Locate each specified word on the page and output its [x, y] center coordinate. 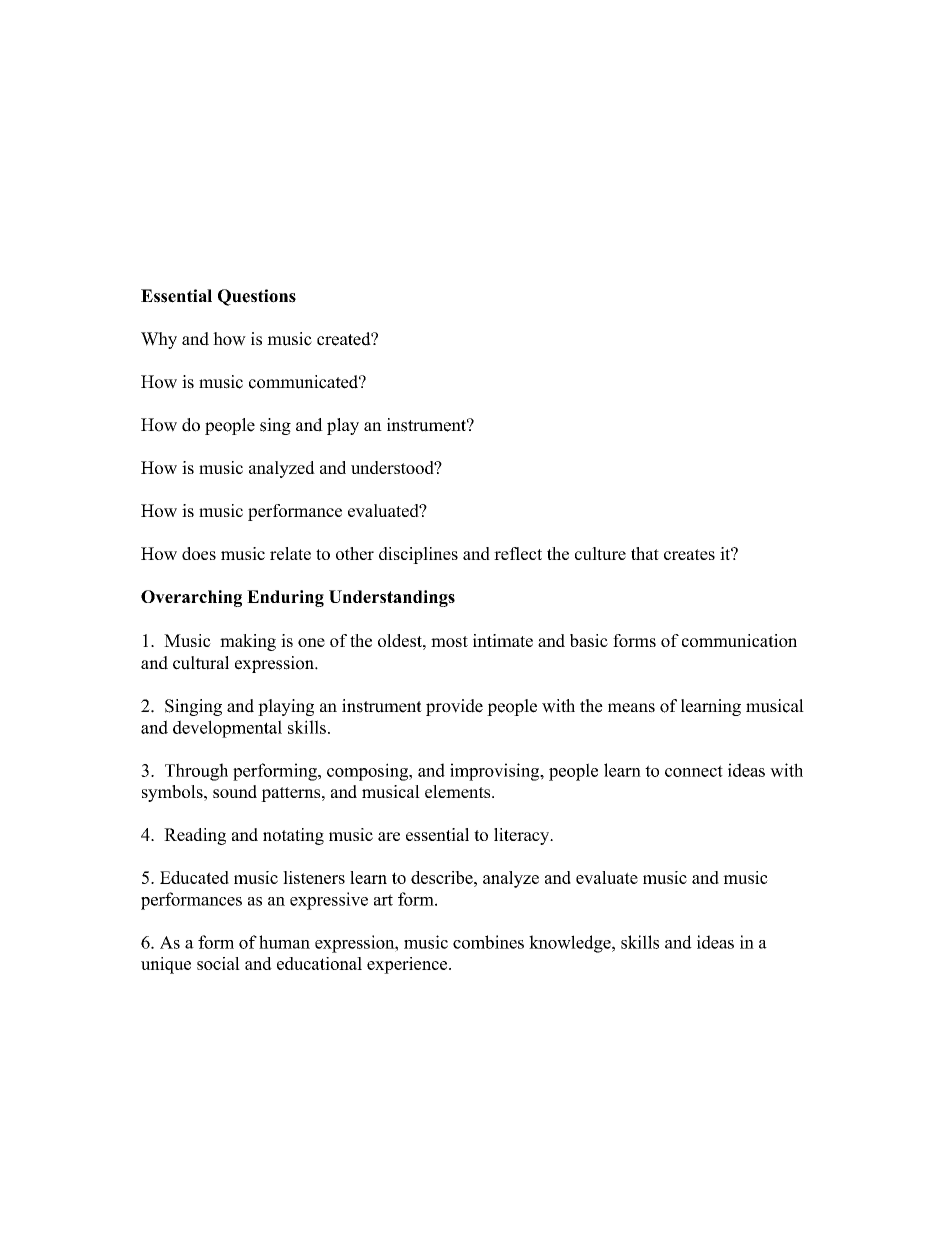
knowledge [571, 944]
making [248, 642]
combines [488, 942]
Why [159, 340]
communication [739, 640]
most [449, 641]
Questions [257, 297]
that [645, 553]
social [218, 963]
